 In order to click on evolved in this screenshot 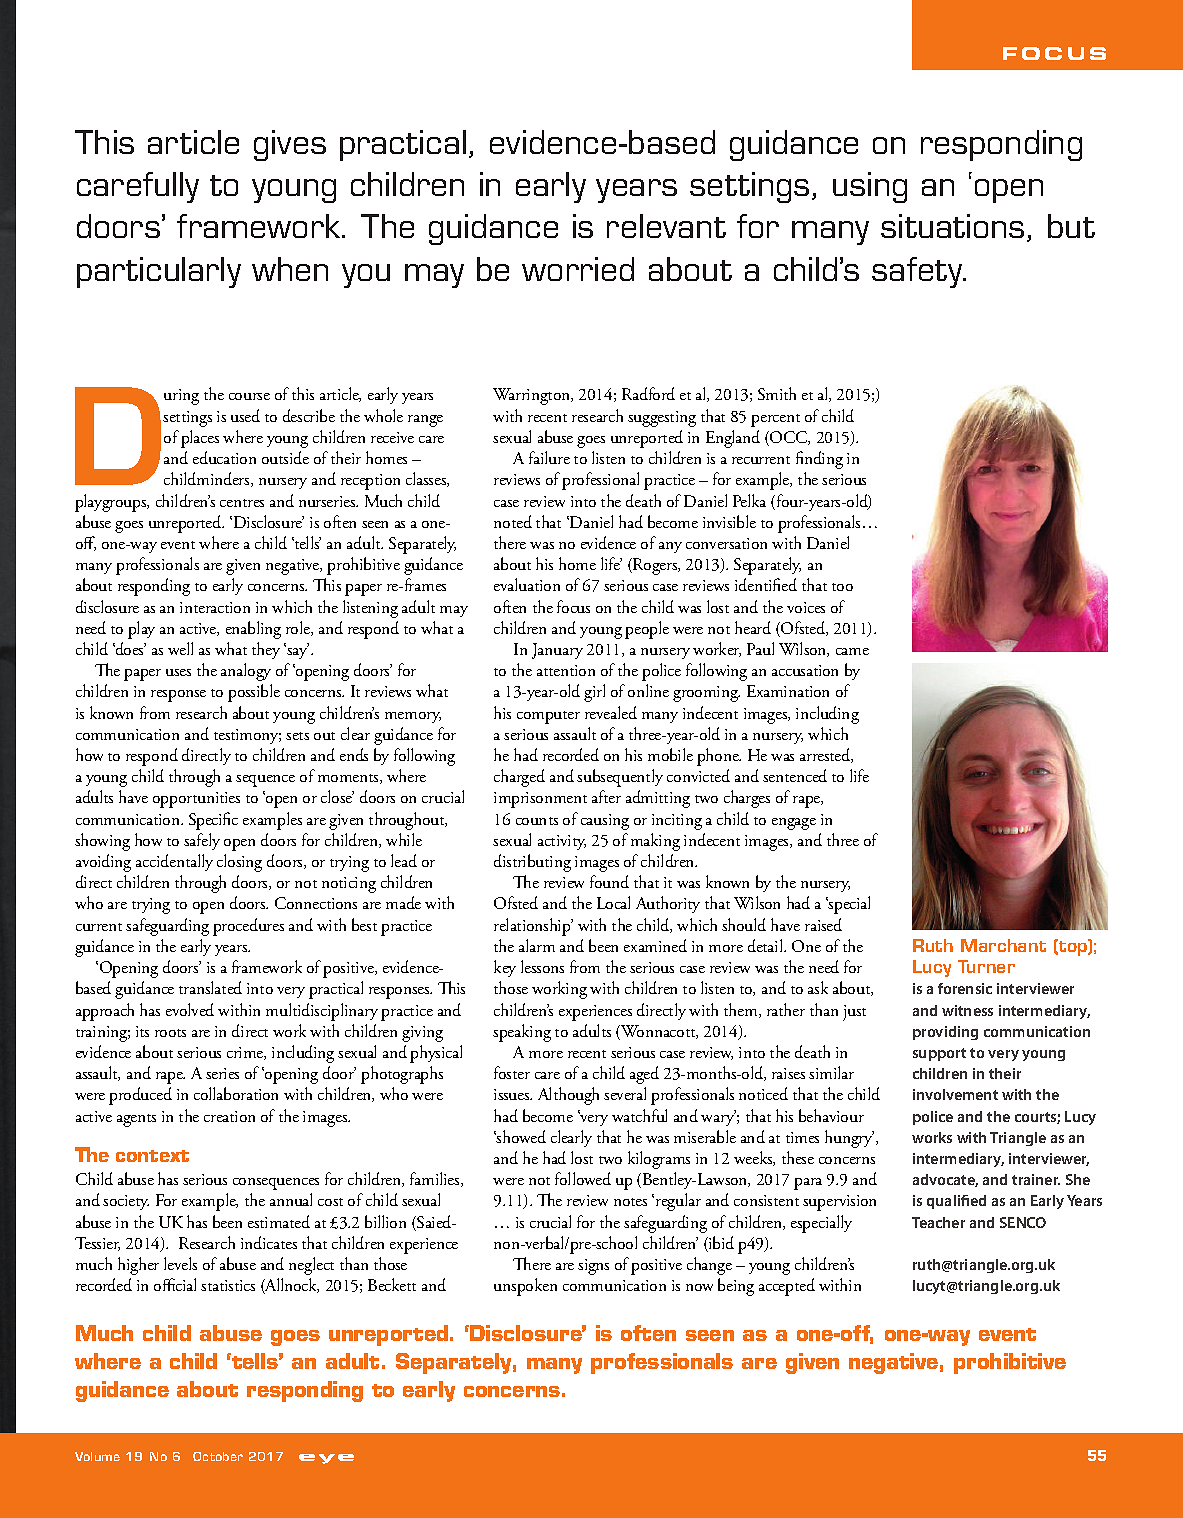, I will do `click(190, 1009)`.
